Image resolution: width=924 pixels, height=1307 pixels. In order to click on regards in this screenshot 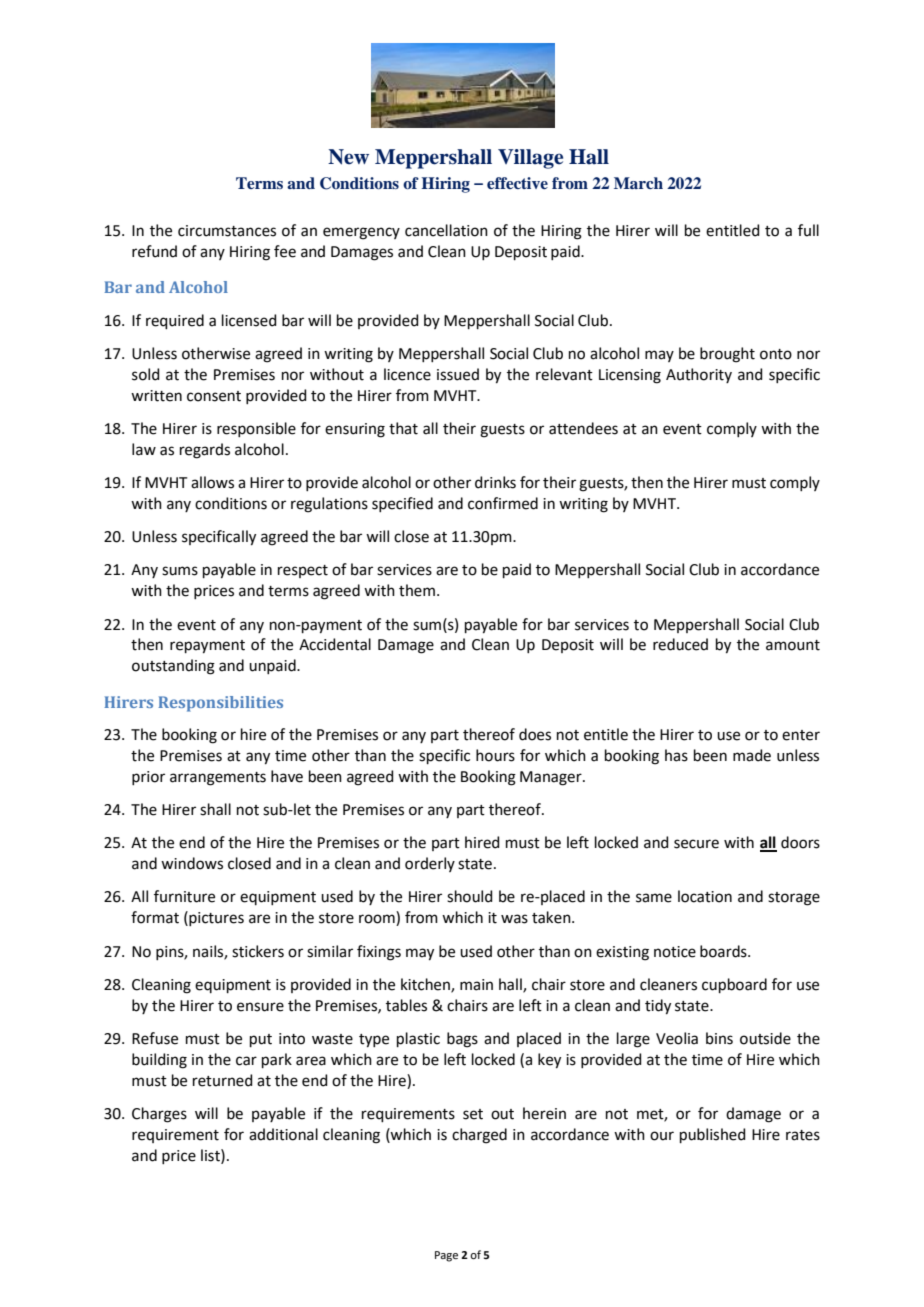, I will do `click(205, 451)`.
